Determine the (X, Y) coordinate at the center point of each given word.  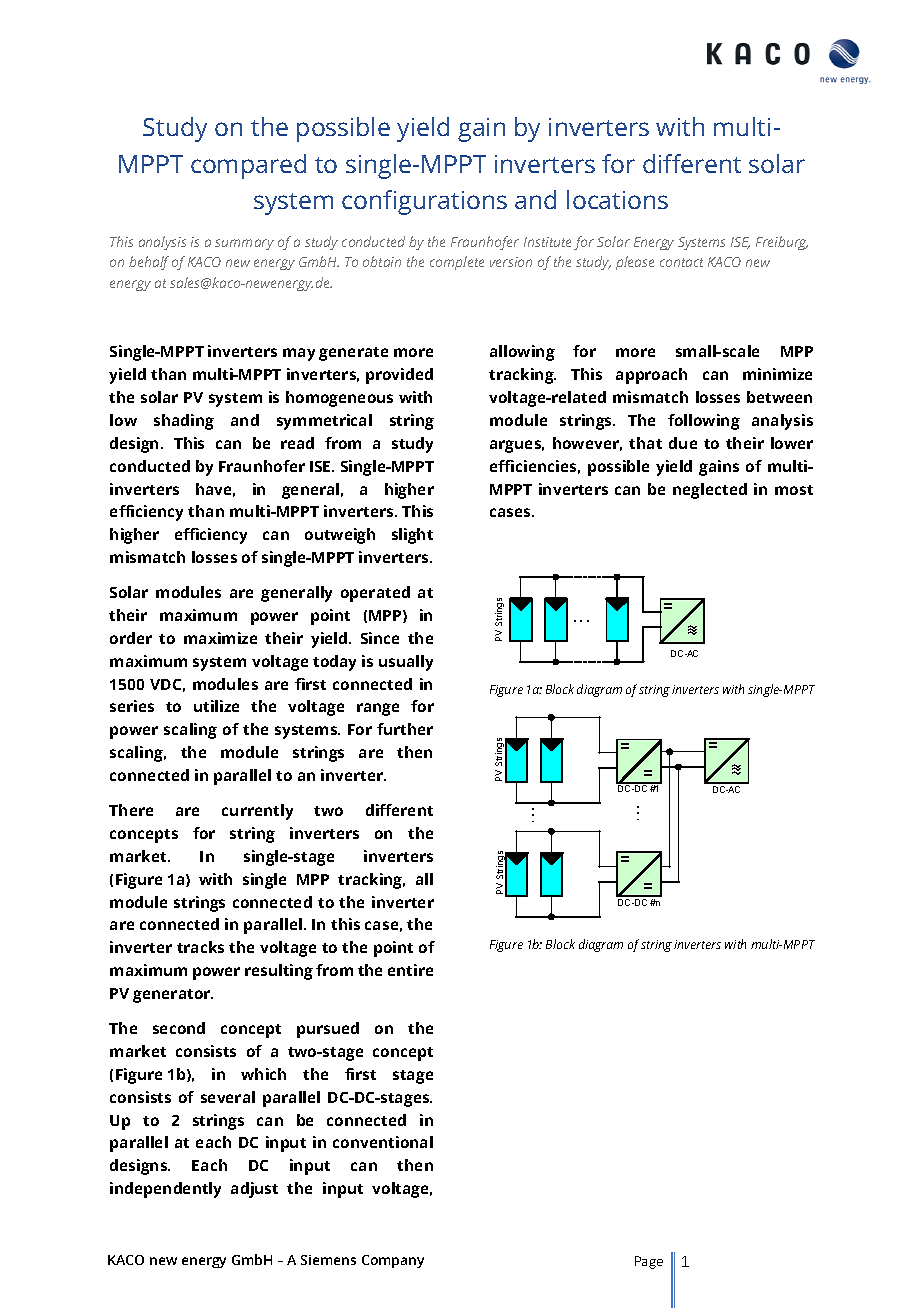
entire (410, 970)
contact (681, 262)
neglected (710, 491)
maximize (220, 638)
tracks (200, 947)
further (405, 729)
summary (244, 244)
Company (393, 1261)
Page (649, 1262)
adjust (254, 1190)
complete (457, 263)
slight (412, 536)
